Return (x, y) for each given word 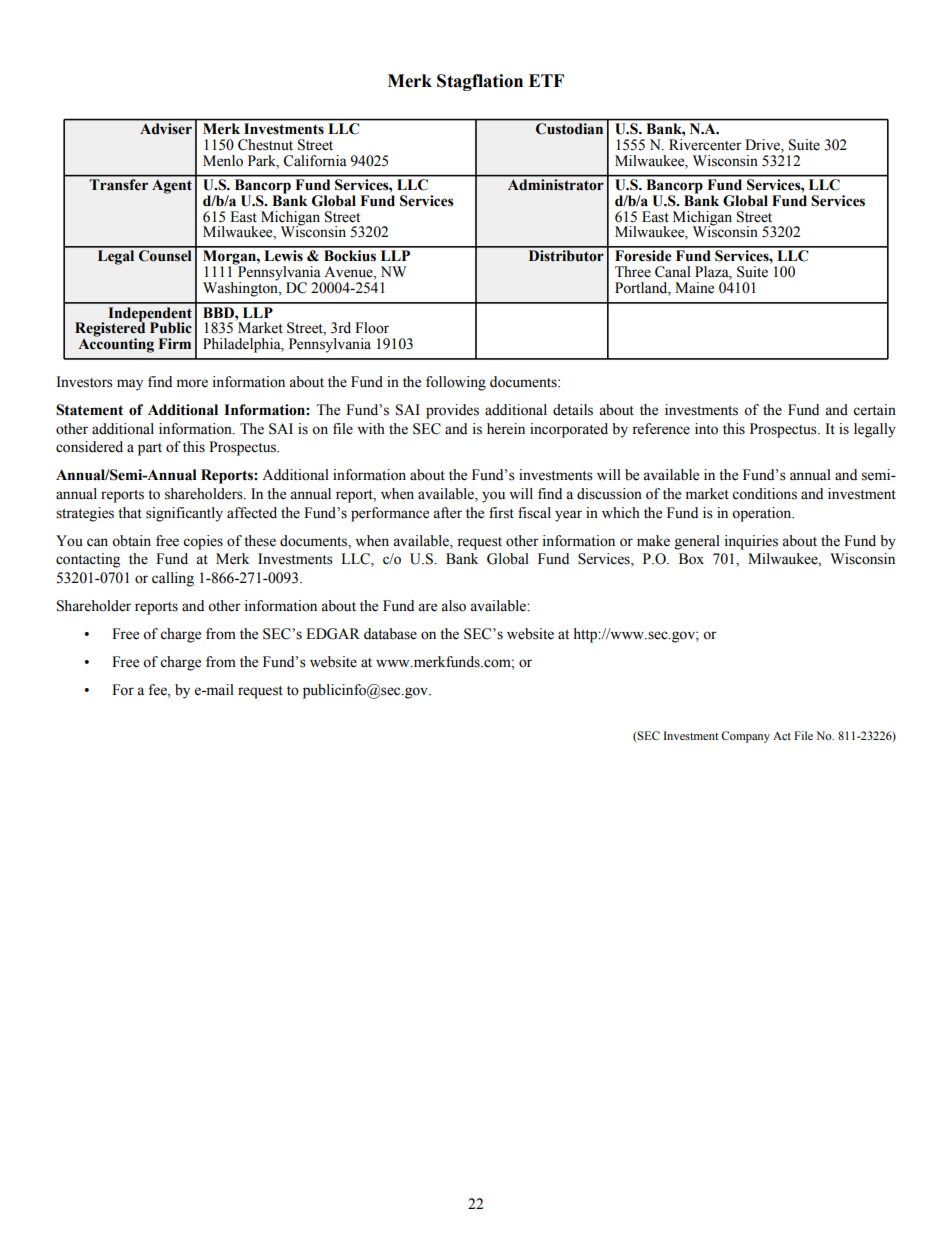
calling (173, 579)
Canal (673, 272)
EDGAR (333, 634)
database (390, 634)
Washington (241, 288)
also (453, 606)
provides (452, 411)
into (706, 429)
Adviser (166, 128)
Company (745, 737)
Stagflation (480, 82)
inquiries (751, 542)
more (192, 383)
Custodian (569, 128)
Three (633, 272)
